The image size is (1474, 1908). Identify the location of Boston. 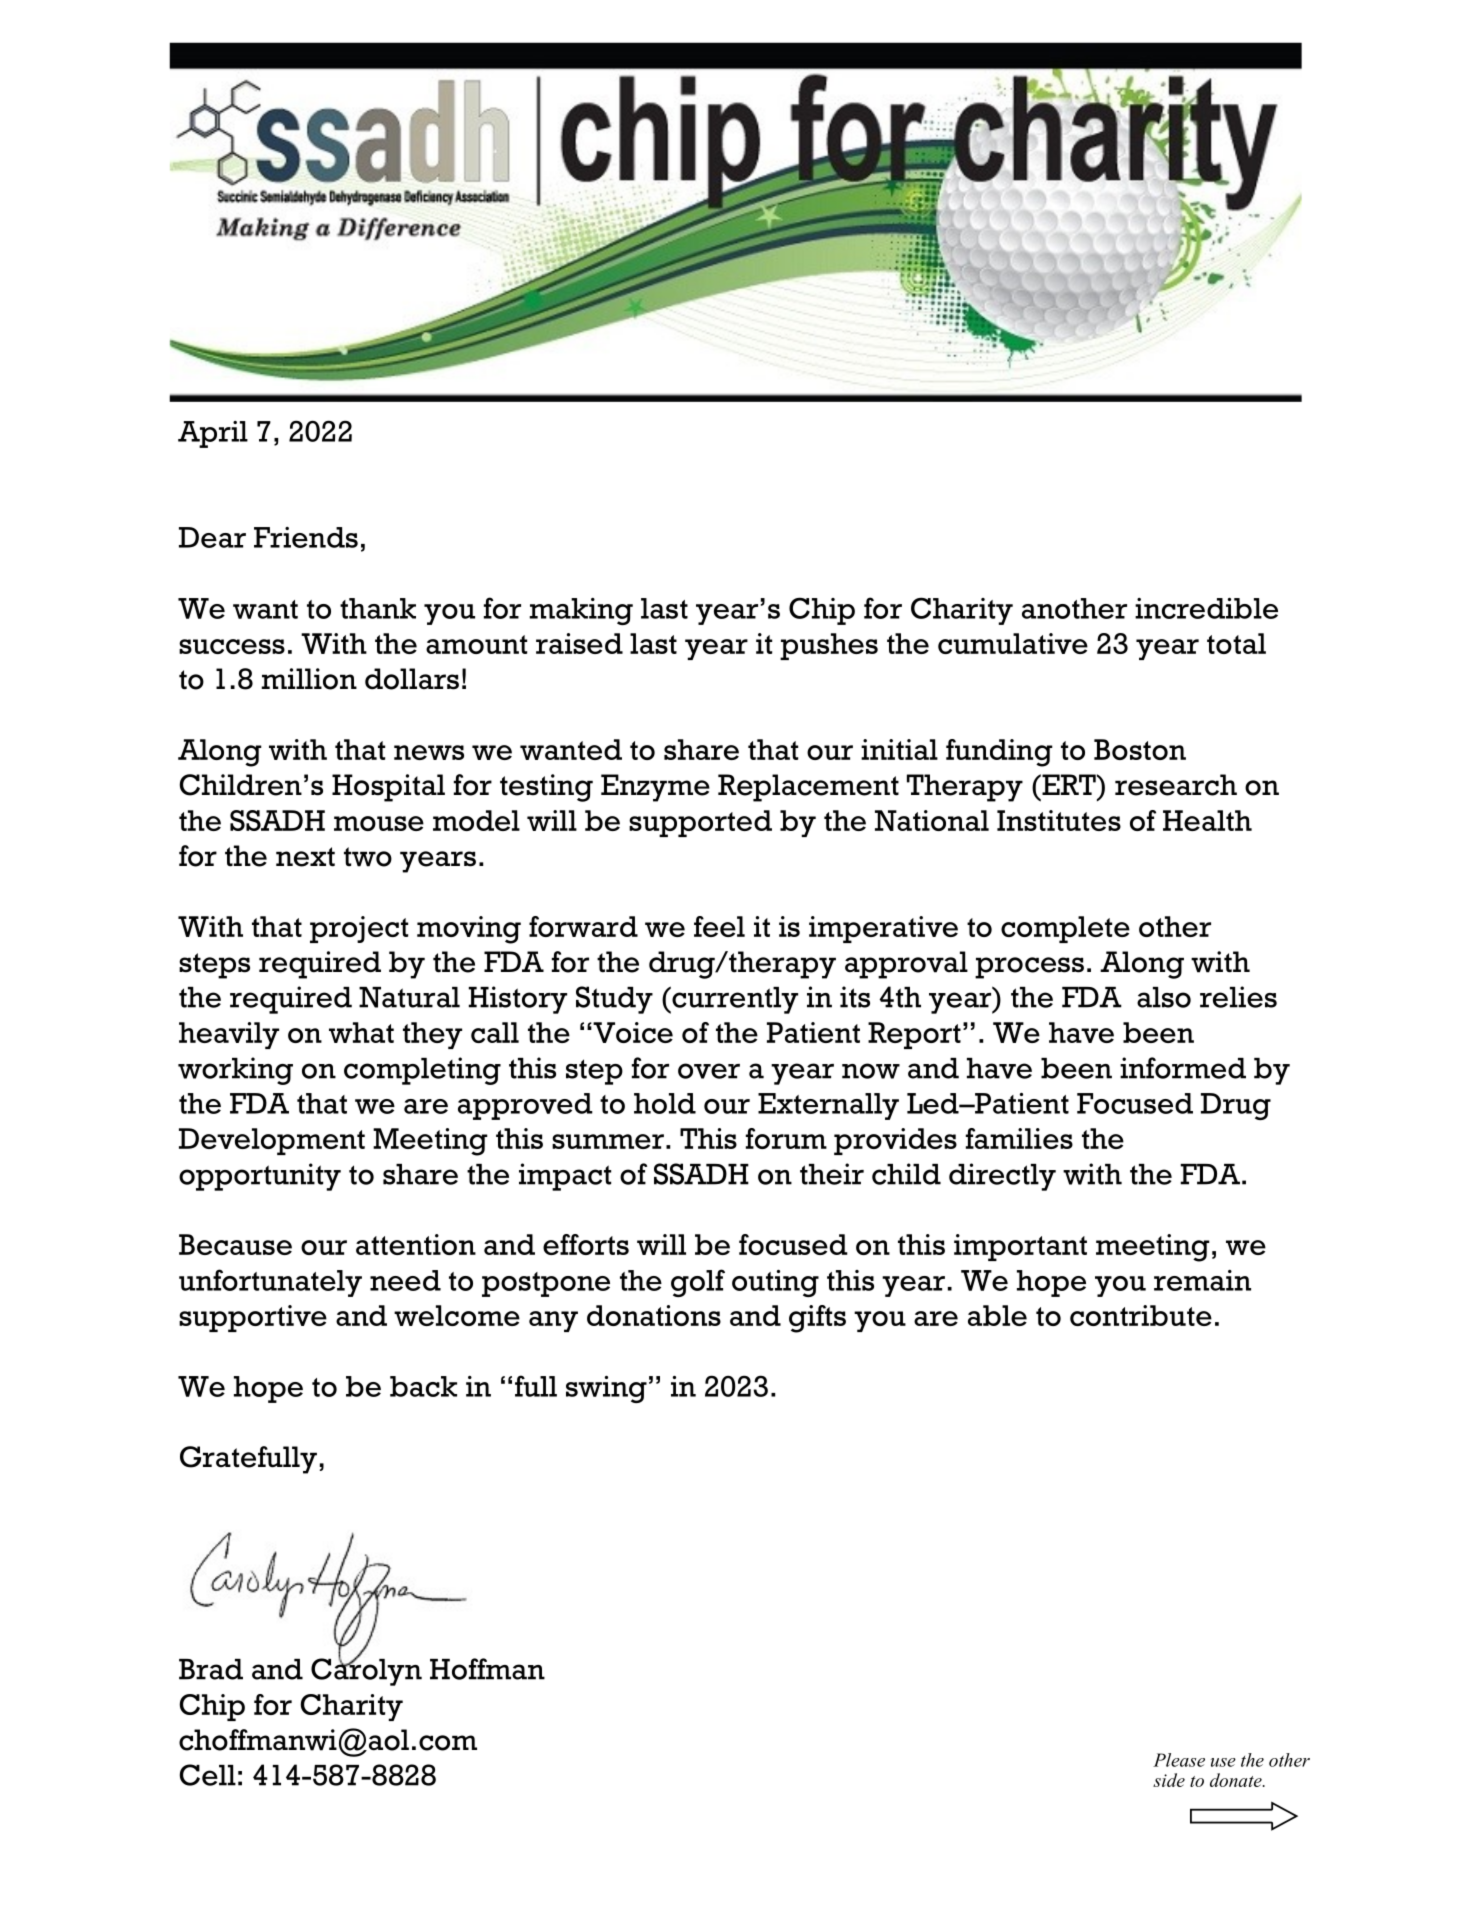
(1140, 749).
